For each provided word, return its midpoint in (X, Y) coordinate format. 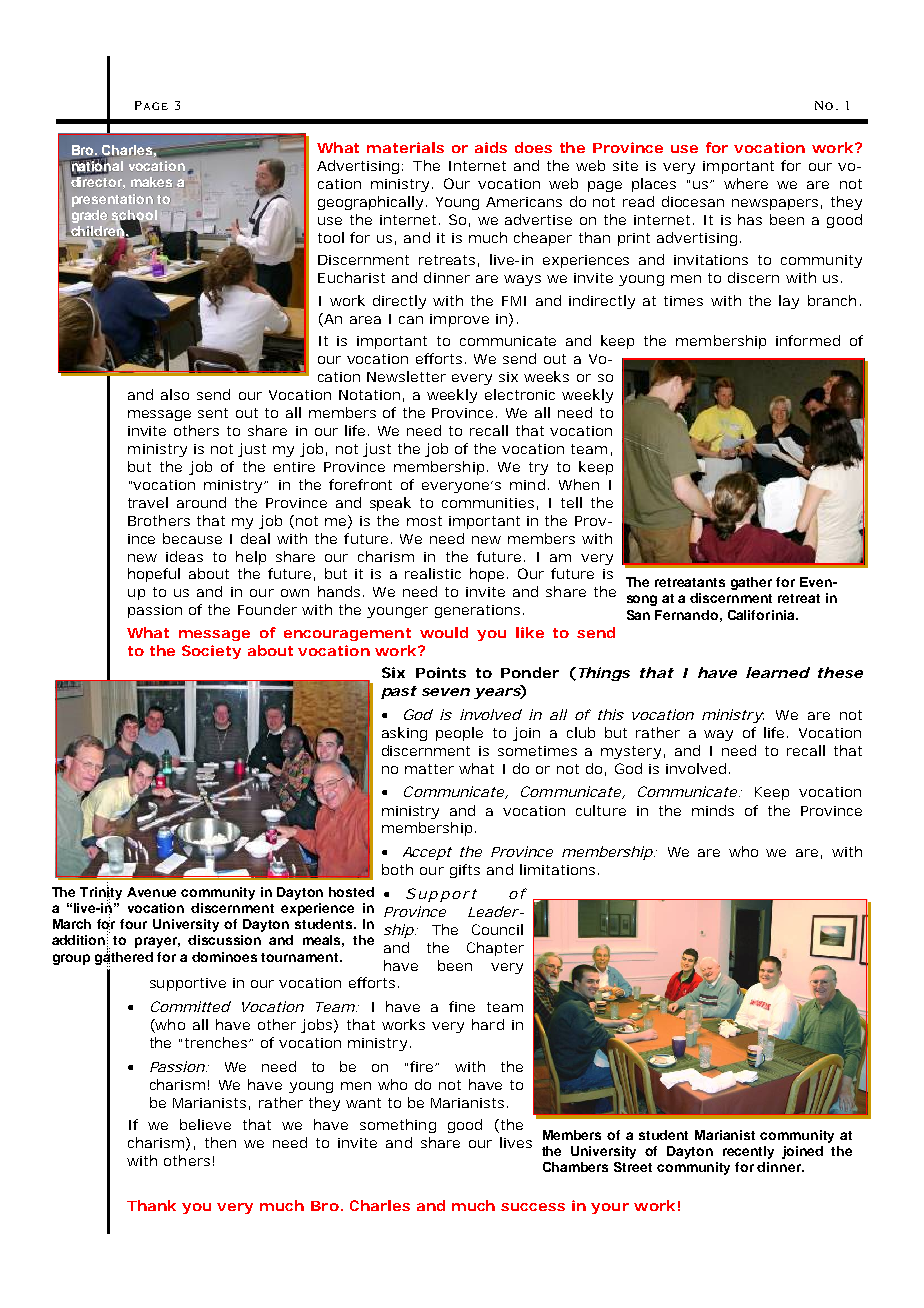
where (746, 183)
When (579, 484)
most (424, 521)
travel (148, 502)
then (220, 1142)
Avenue (151, 892)
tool (331, 237)
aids (491, 147)
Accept (427, 853)
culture (601, 810)
